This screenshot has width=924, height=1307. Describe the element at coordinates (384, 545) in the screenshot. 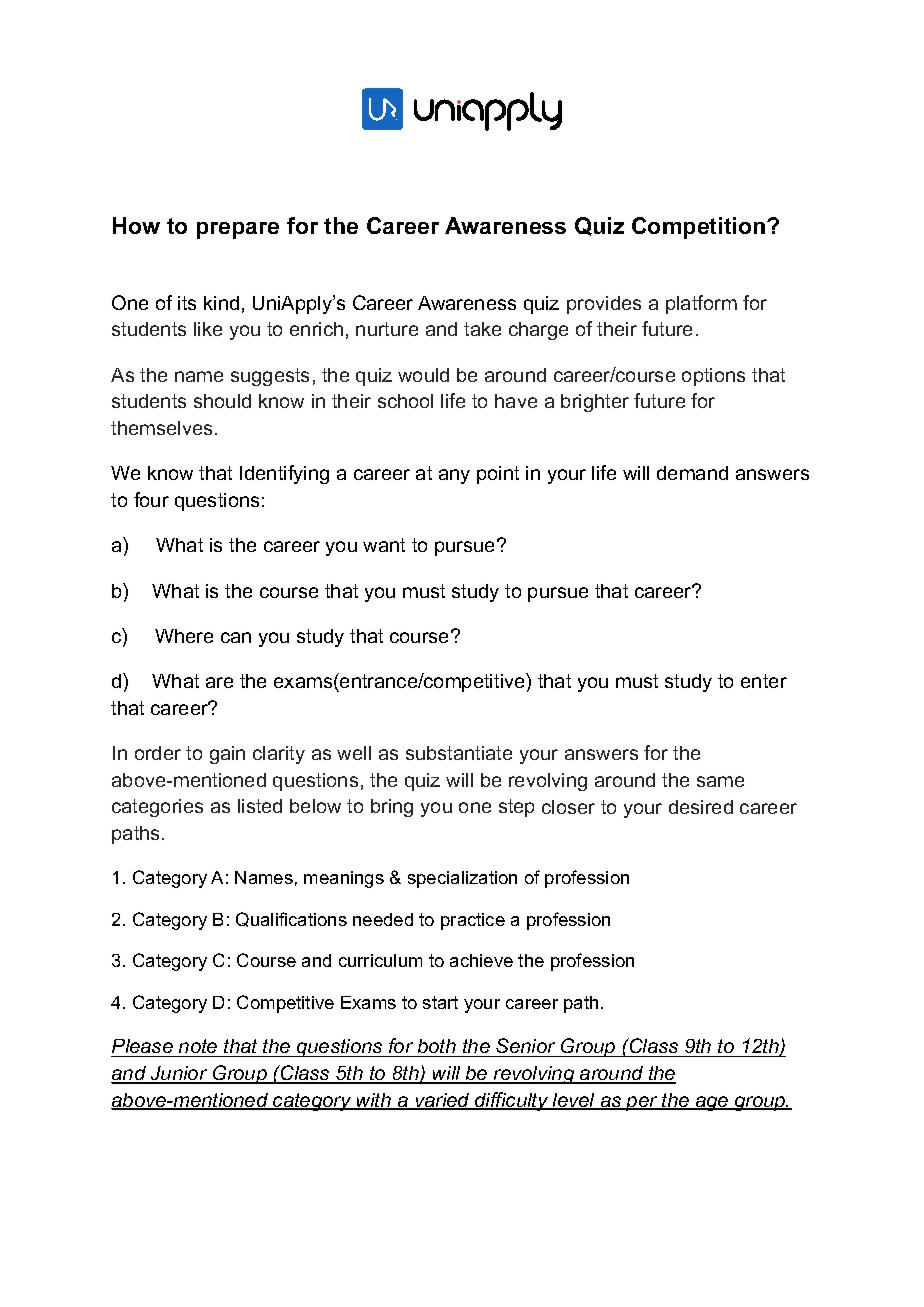

I see `want` at that location.
